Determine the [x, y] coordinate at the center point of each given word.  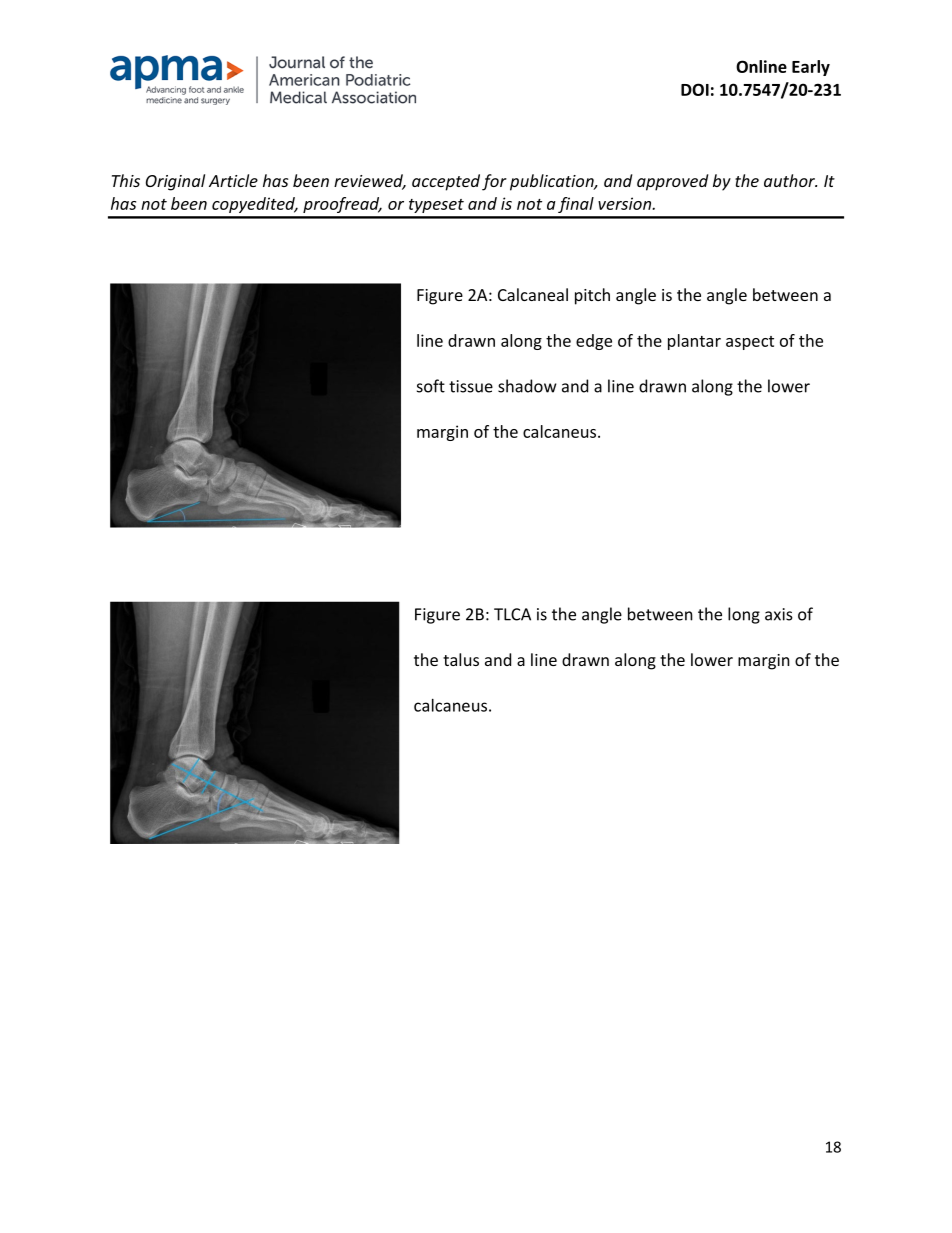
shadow [527, 386]
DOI [695, 89]
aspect [750, 343]
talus [461, 659]
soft [431, 386]
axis [779, 614]
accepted [446, 182]
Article [233, 180]
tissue [471, 386]
